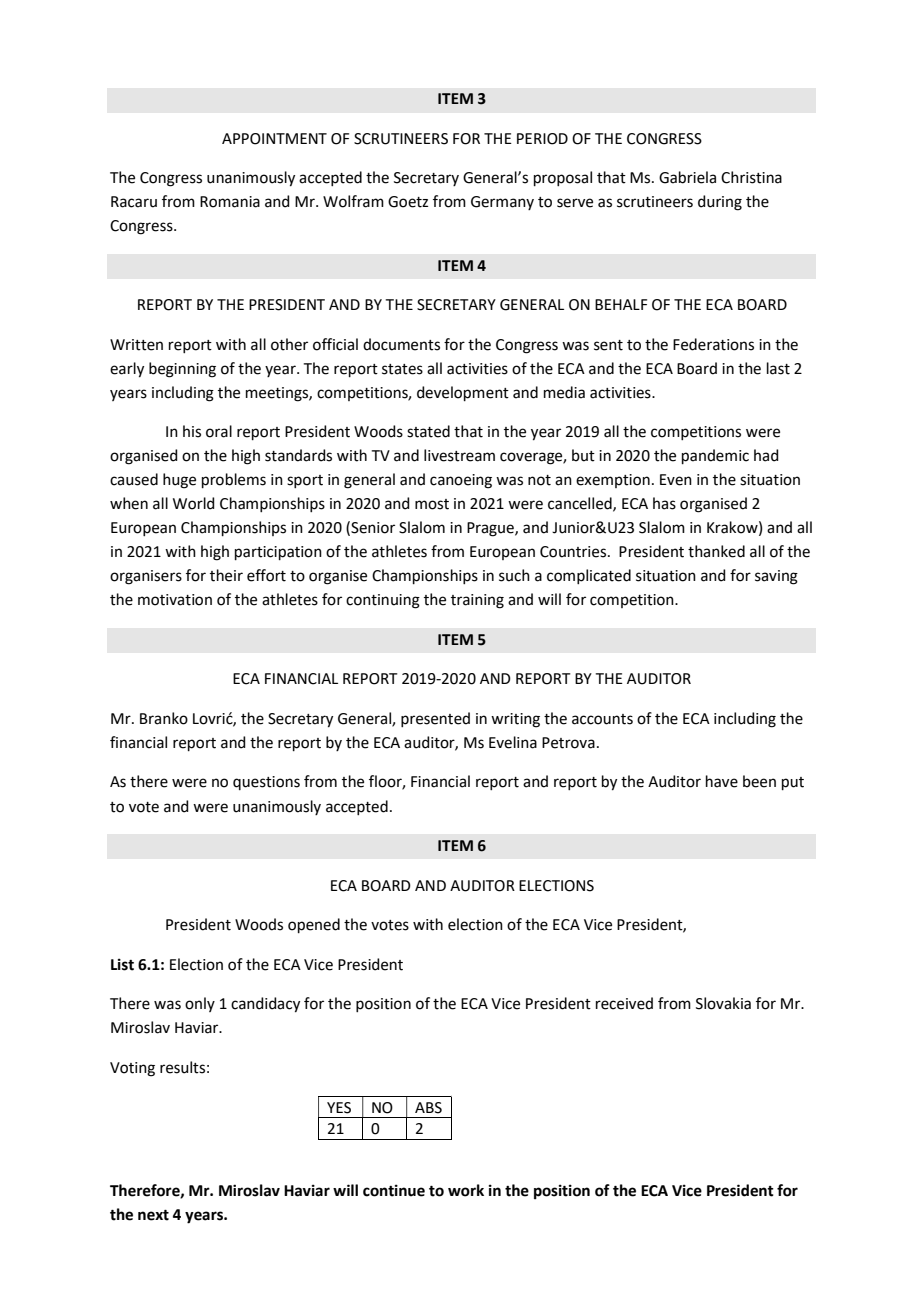  What do you see at coordinates (722, 781) in the screenshot?
I see `have` at bounding box center [722, 781].
